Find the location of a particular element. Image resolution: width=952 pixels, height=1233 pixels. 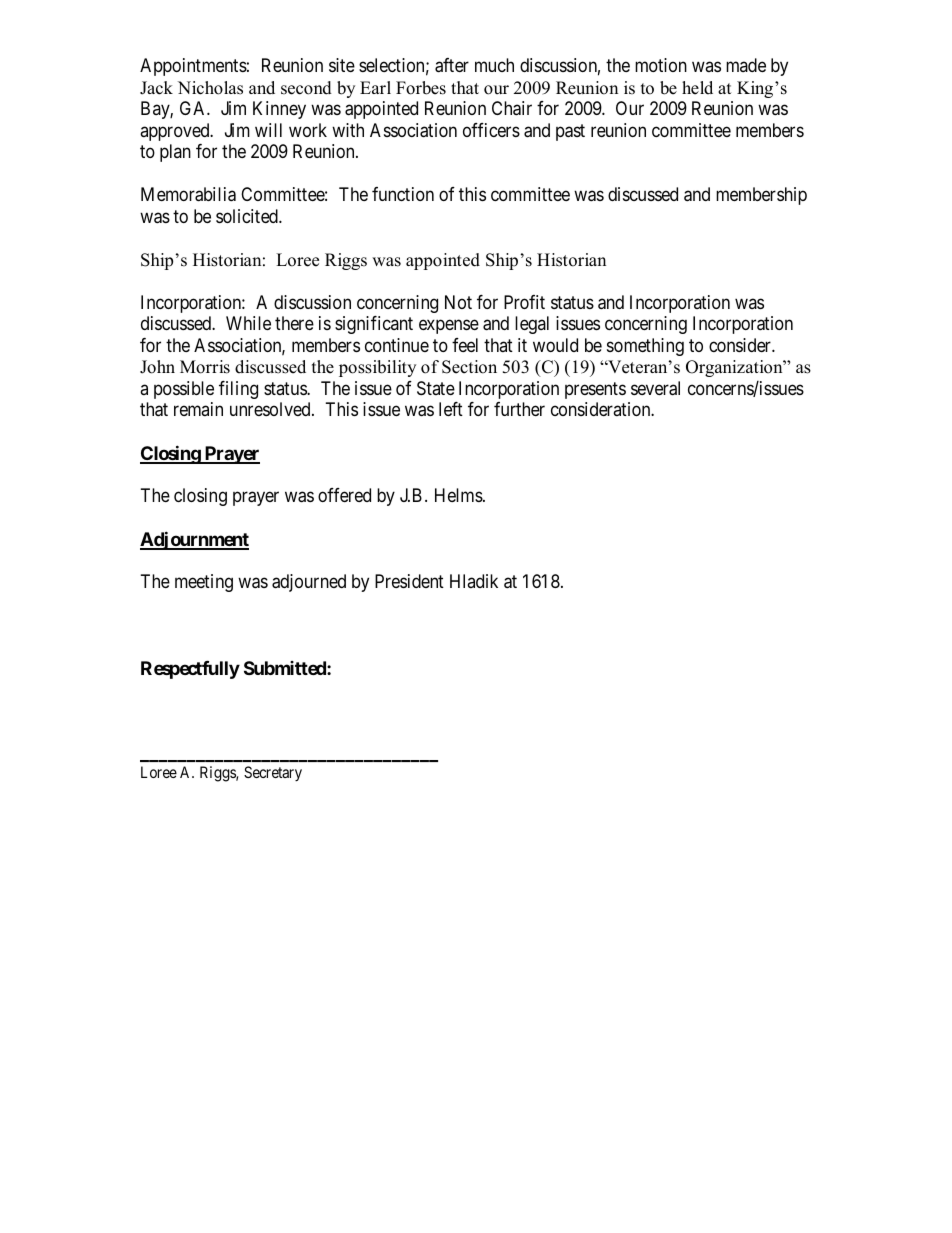

several is located at coordinates (655, 388).
